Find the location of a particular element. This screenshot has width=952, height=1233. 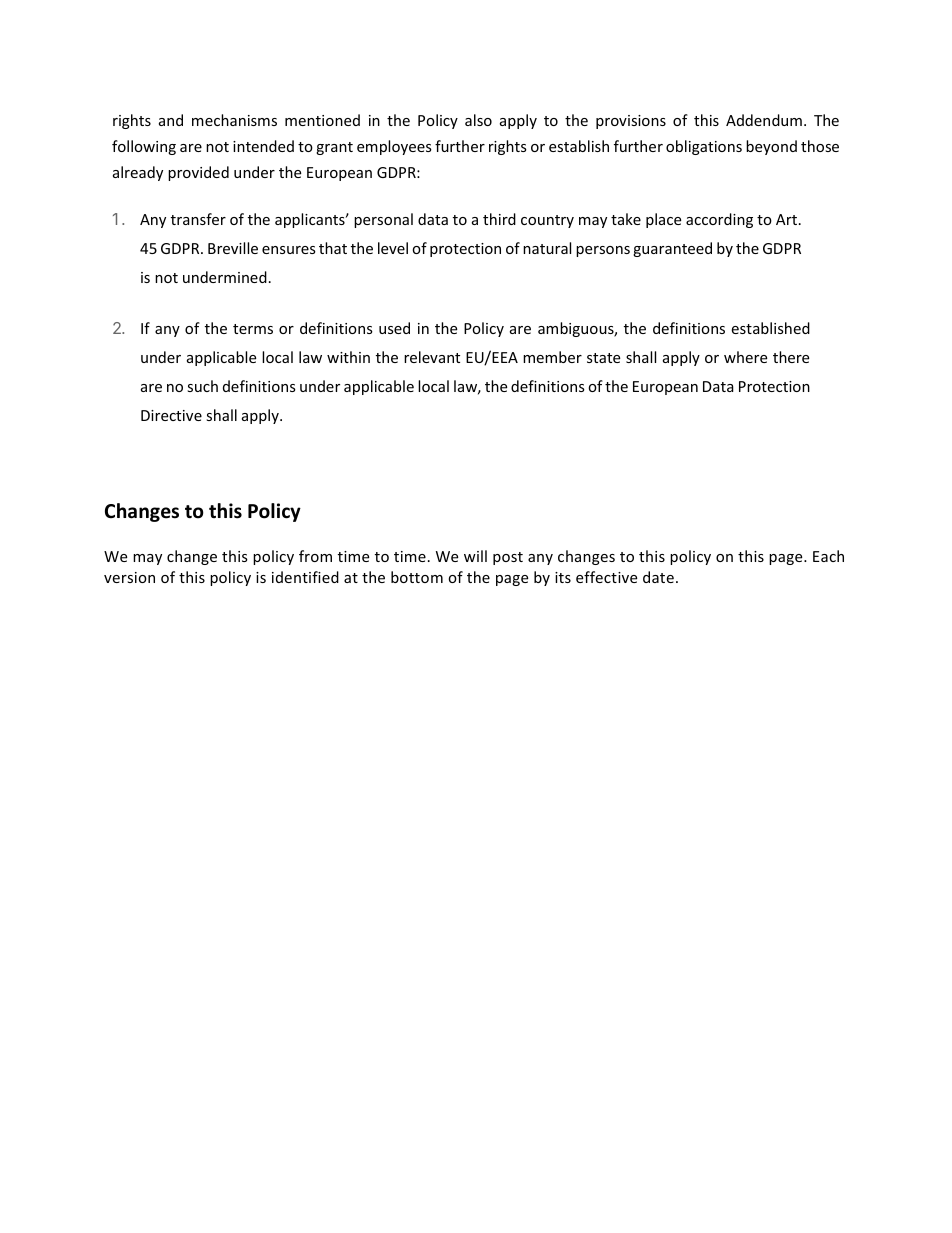

relevant is located at coordinates (432, 357).
